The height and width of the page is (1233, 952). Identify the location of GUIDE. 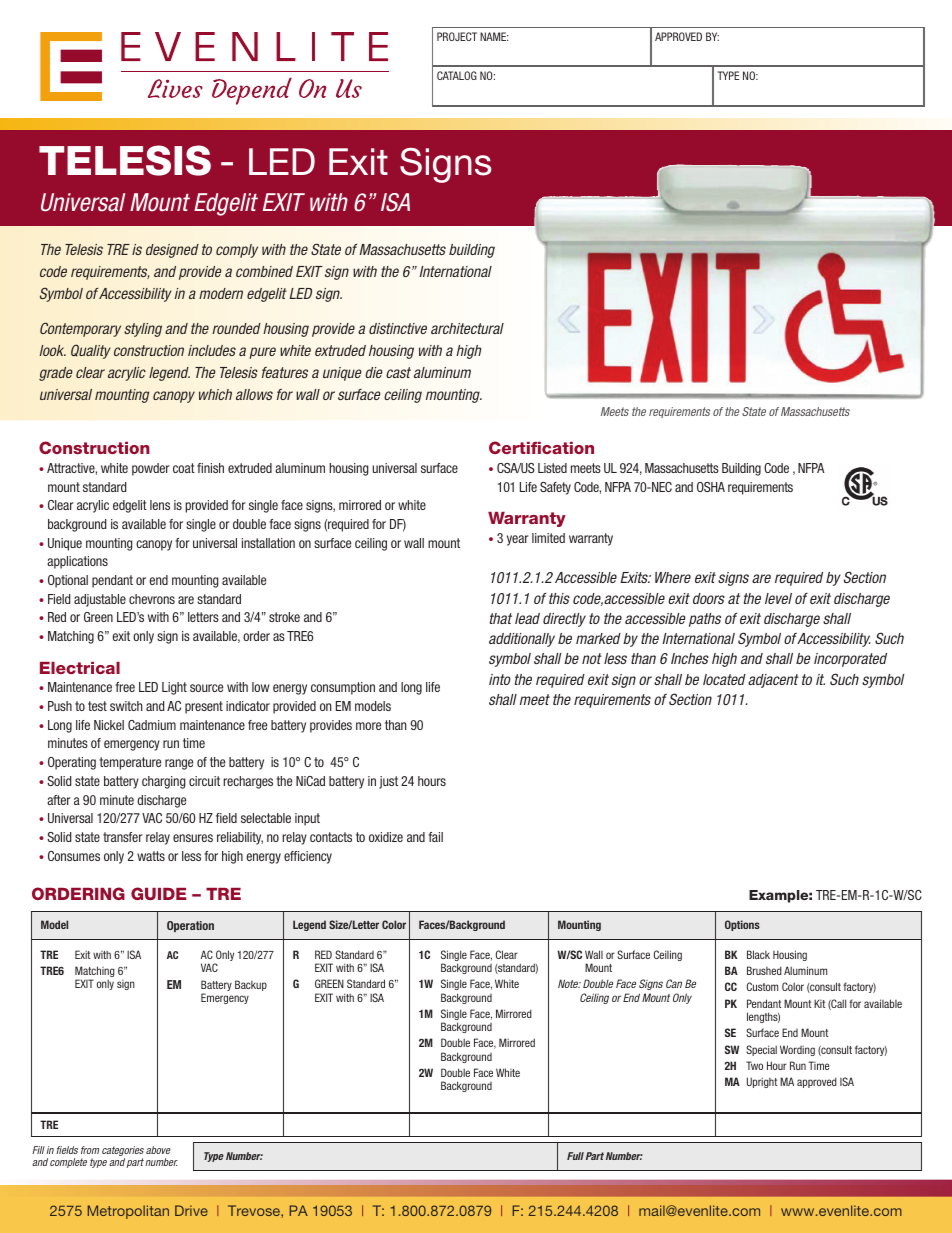
(159, 893).
